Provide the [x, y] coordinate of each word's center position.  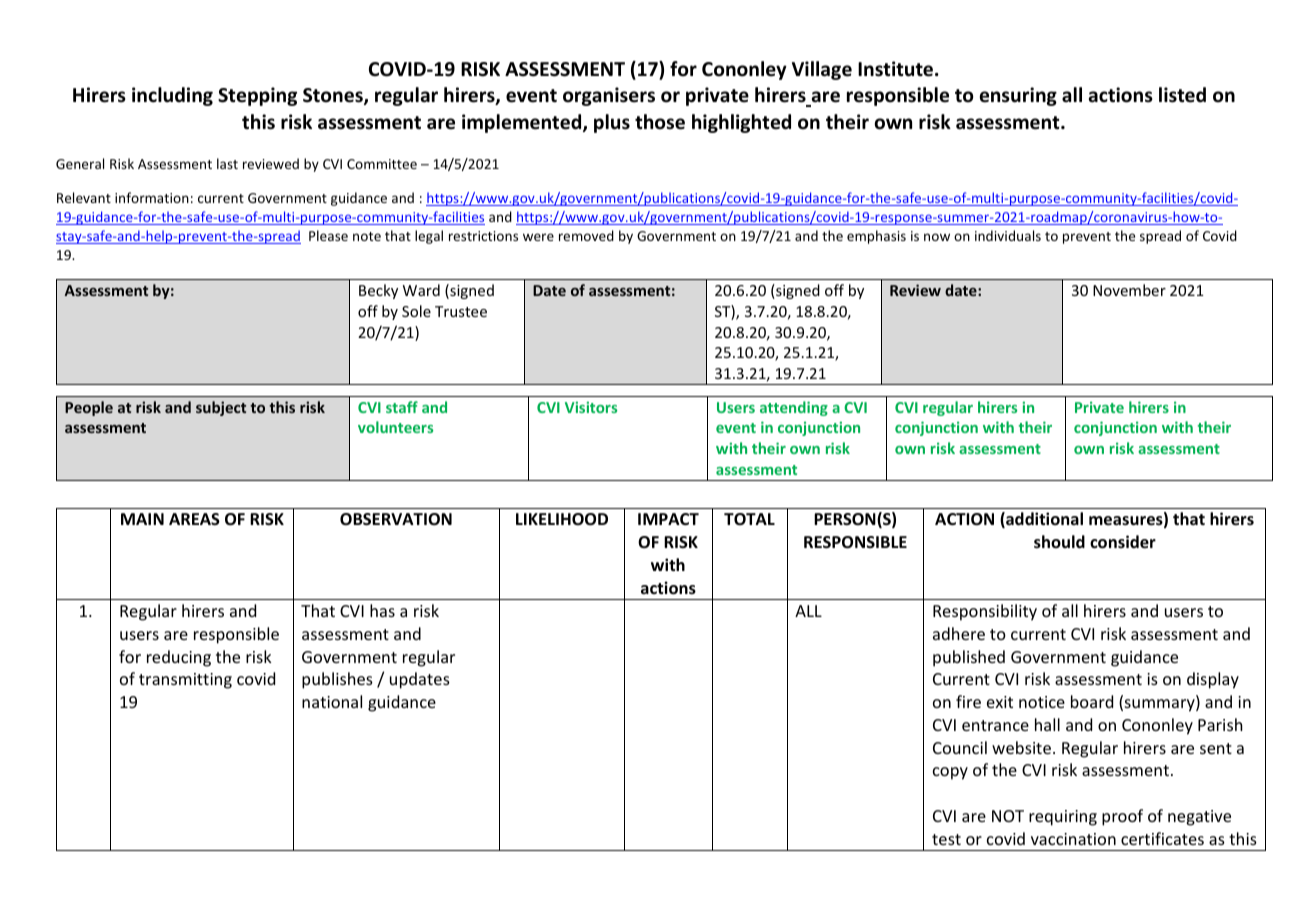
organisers [609, 96]
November [1129, 290]
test [946, 839]
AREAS [194, 519]
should [1059, 542]
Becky [378, 291]
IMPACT [668, 519]
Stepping [257, 96]
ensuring [1018, 96]
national [332, 701]
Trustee [461, 311]
